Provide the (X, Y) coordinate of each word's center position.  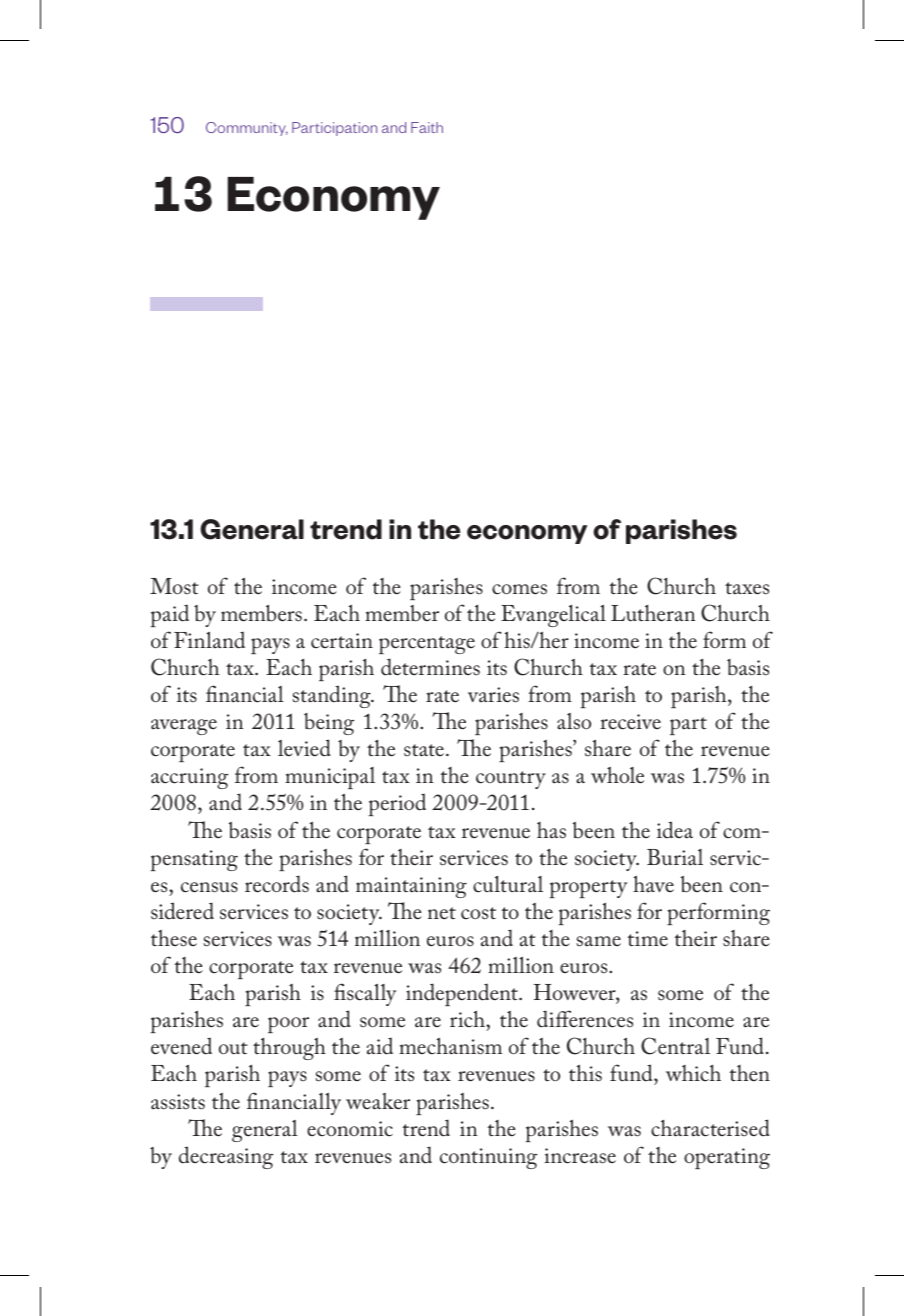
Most (174, 586)
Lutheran (653, 613)
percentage (427, 645)
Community (247, 129)
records (277, 884)
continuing (488, 1158)
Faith (427, 127)
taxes (747, 588)
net (442, 913)
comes (519, 589)
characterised (710, 1128)
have (653, 883)
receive (630, 722)
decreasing (226, 1157)
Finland (209, 640)
